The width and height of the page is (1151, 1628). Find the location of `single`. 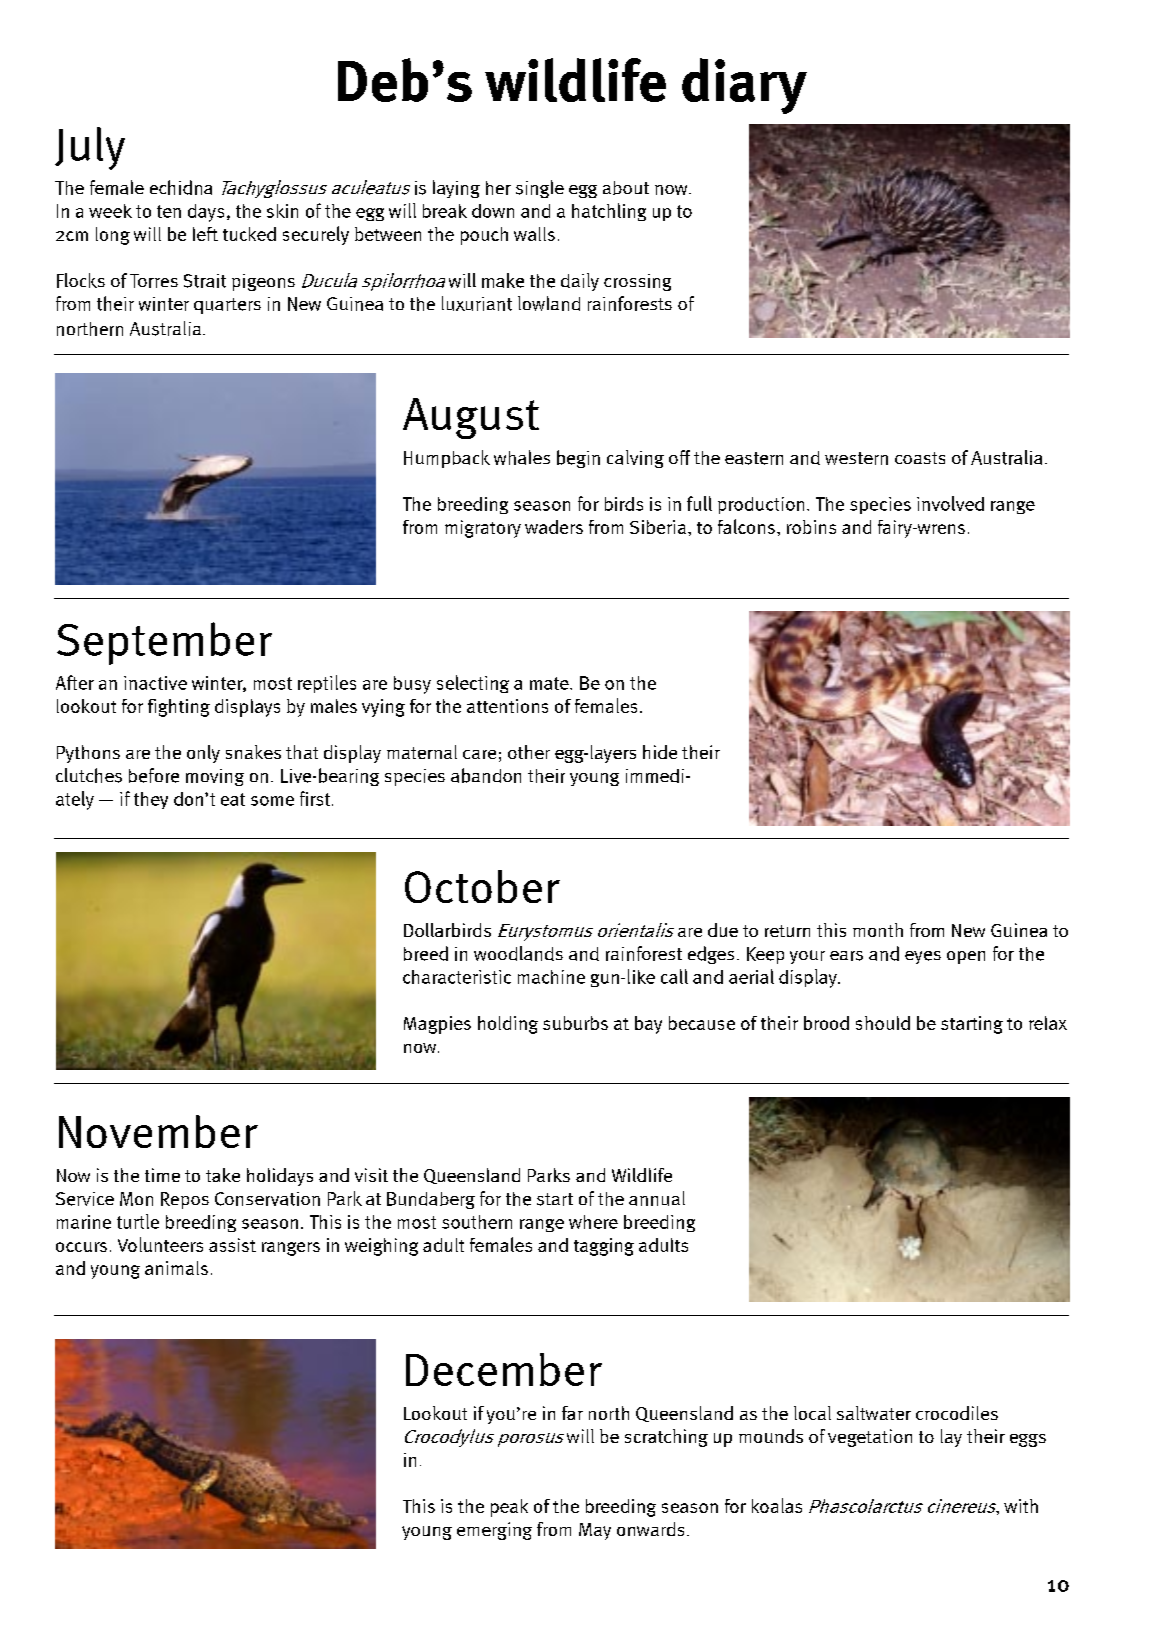

single is located at coordinates (540, 189).
